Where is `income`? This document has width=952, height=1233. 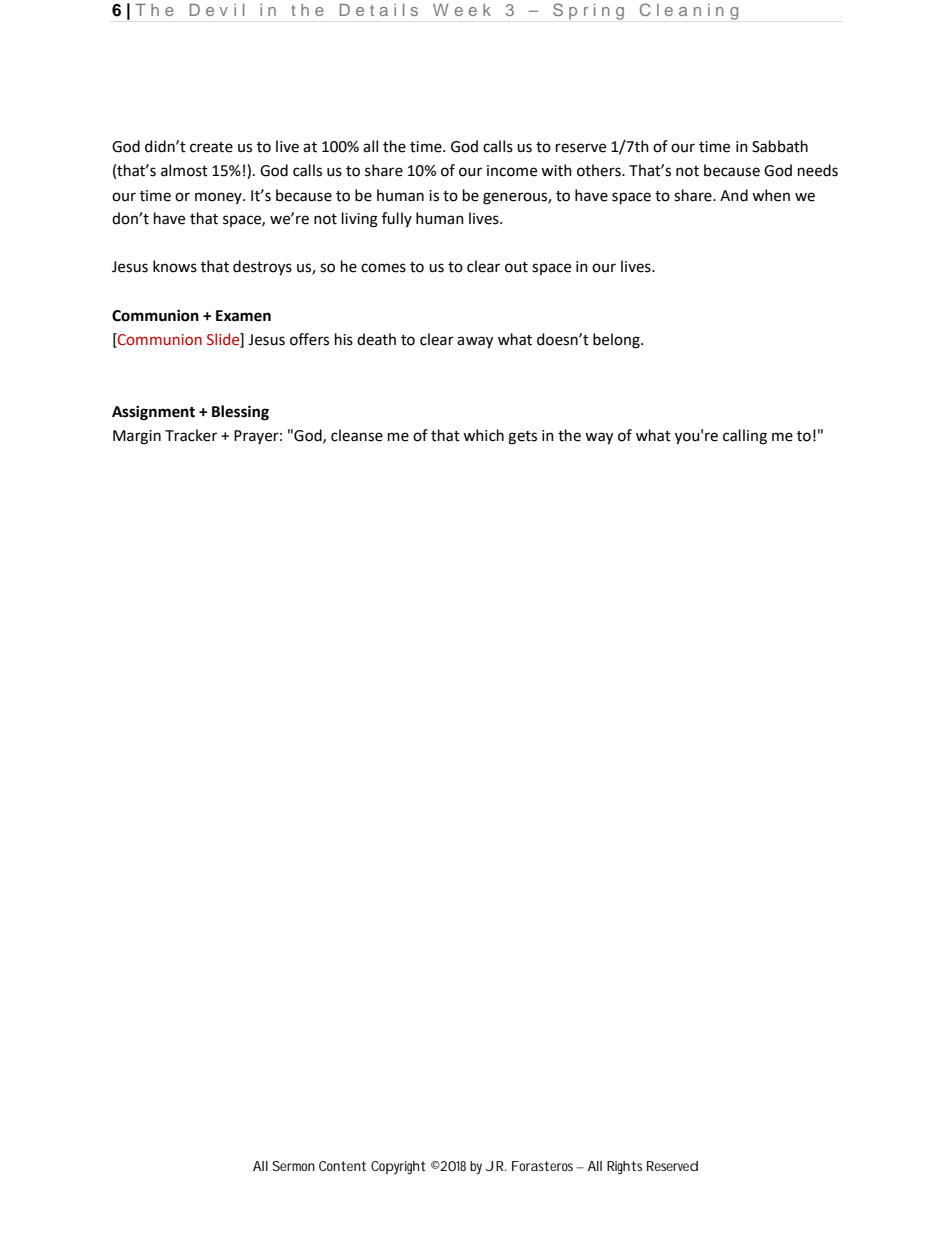 income is located at coordinates (512, 171).
